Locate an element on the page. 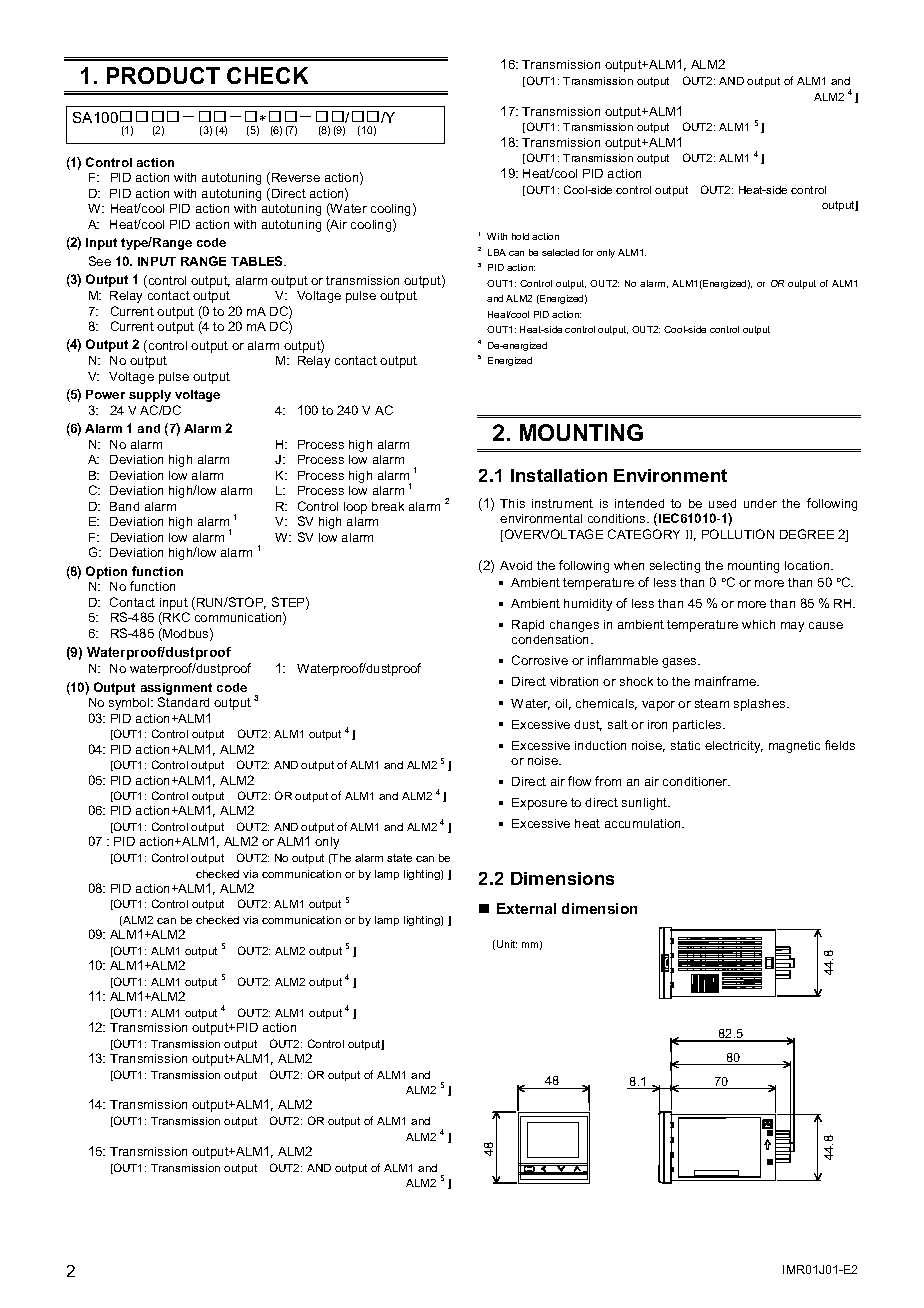  sunlight is located at coordinates (646, 804).
